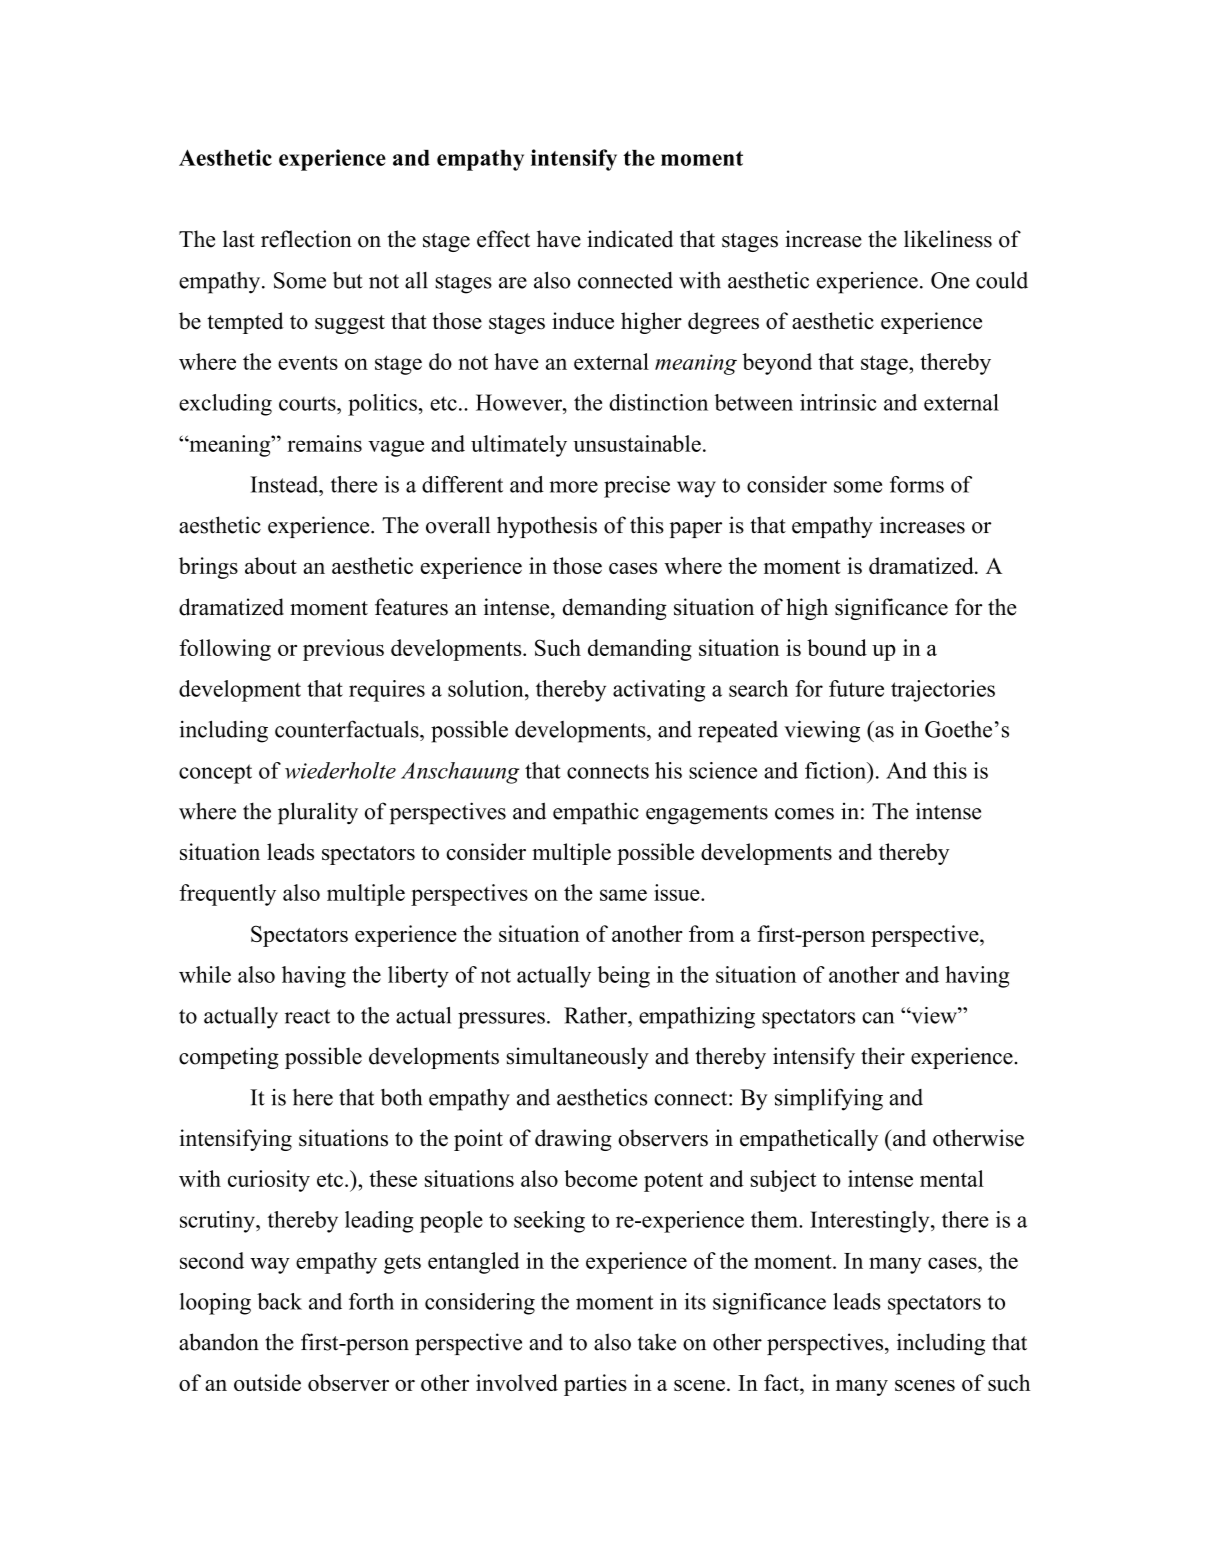  I want to click on plurality, so click(318, 813).
